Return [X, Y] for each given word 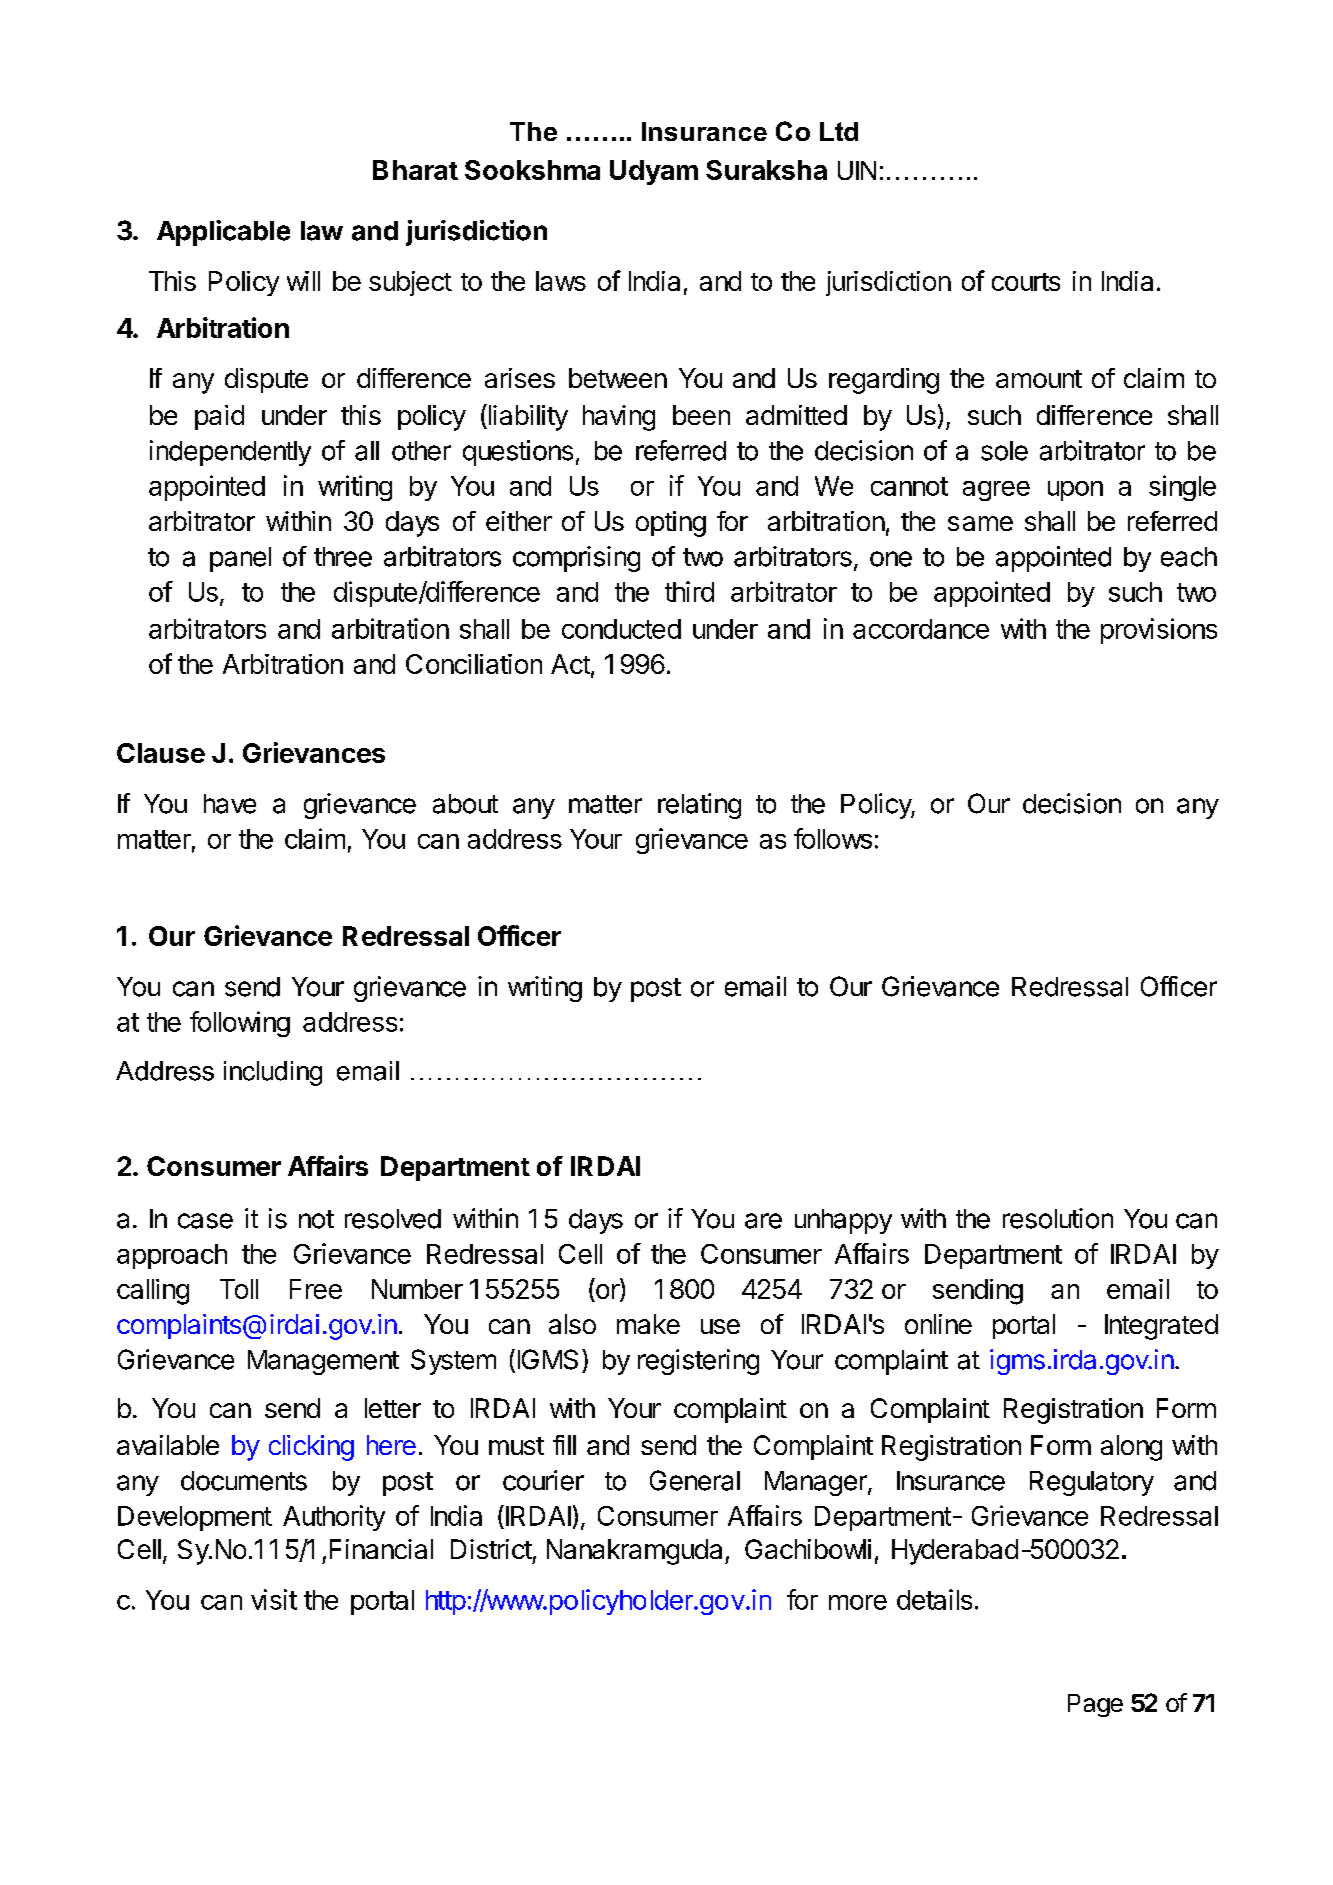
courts [1026, 282]
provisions [1159, 631]
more [858, 1602]
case [205, 1221]
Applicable [223, 233]
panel [240, 559]
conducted [621, 629]
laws [561, 281]
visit [274, 1599]
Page [1095, 1705]
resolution [1058, 1218]
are [763, 1221]
